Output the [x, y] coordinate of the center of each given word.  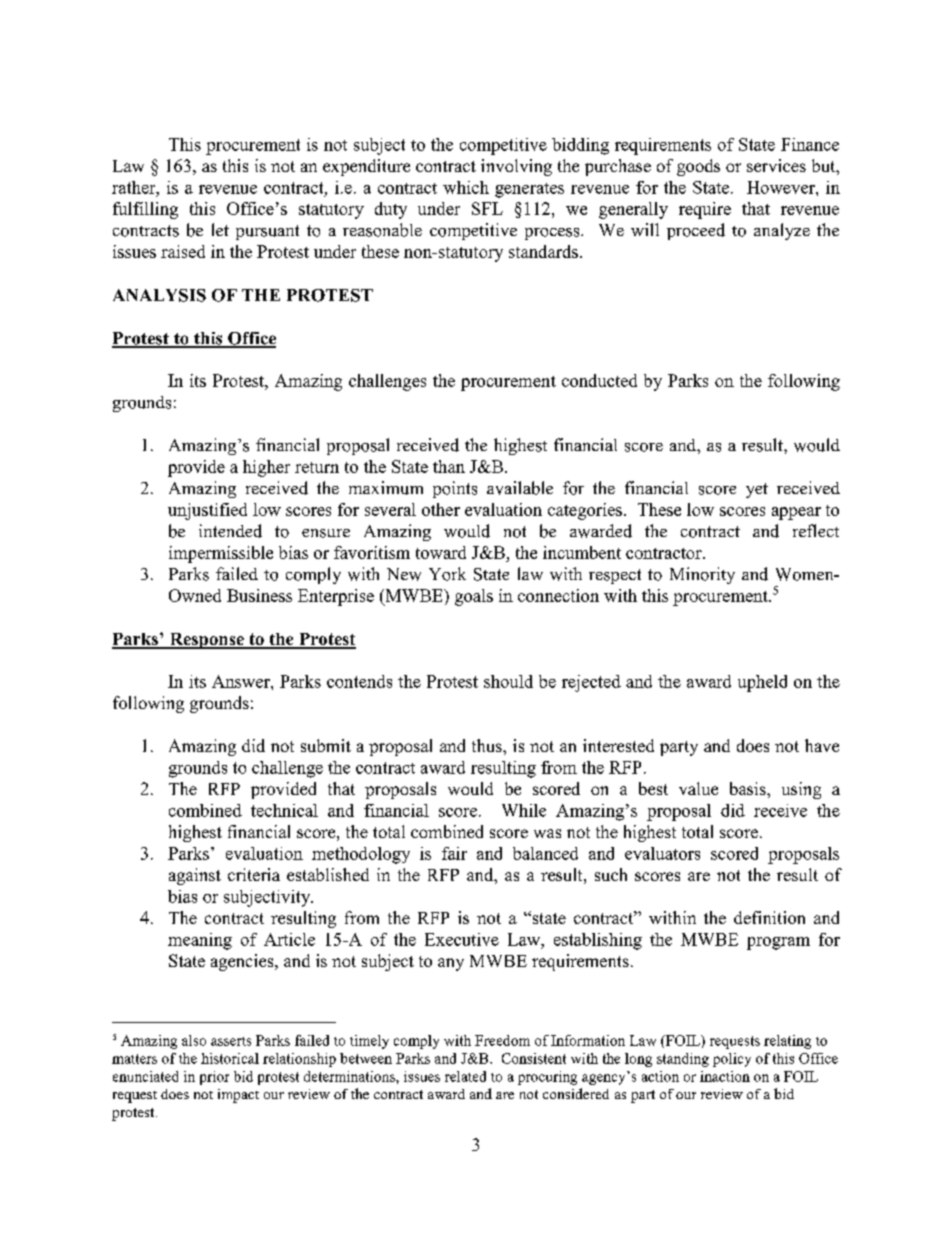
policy [732, 1060]
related [465, 1076]
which [466, 187]
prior [214, 1078]
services [776, 165]
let [220, 229]
